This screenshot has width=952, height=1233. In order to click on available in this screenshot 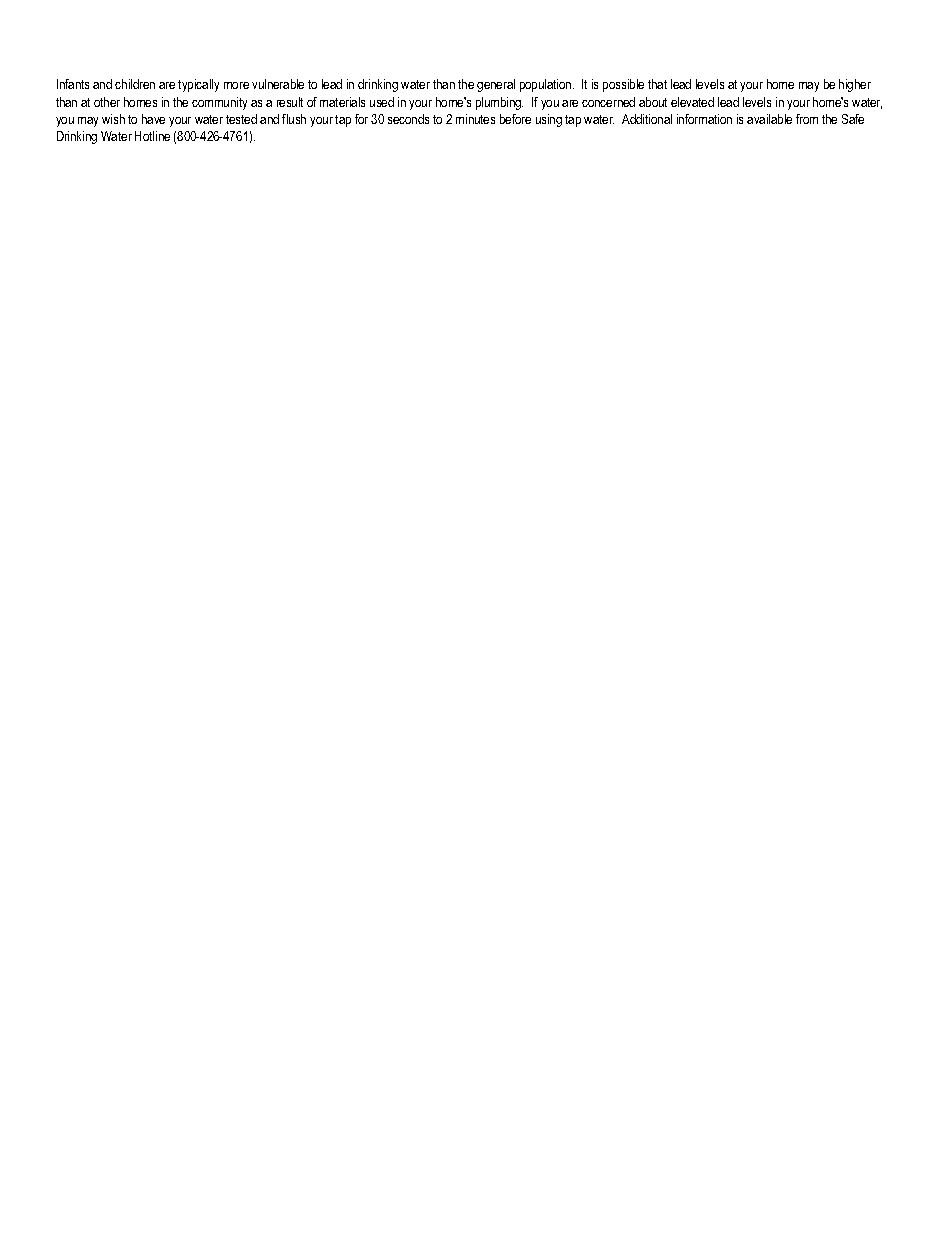, I will do `click(769, 119)`.
